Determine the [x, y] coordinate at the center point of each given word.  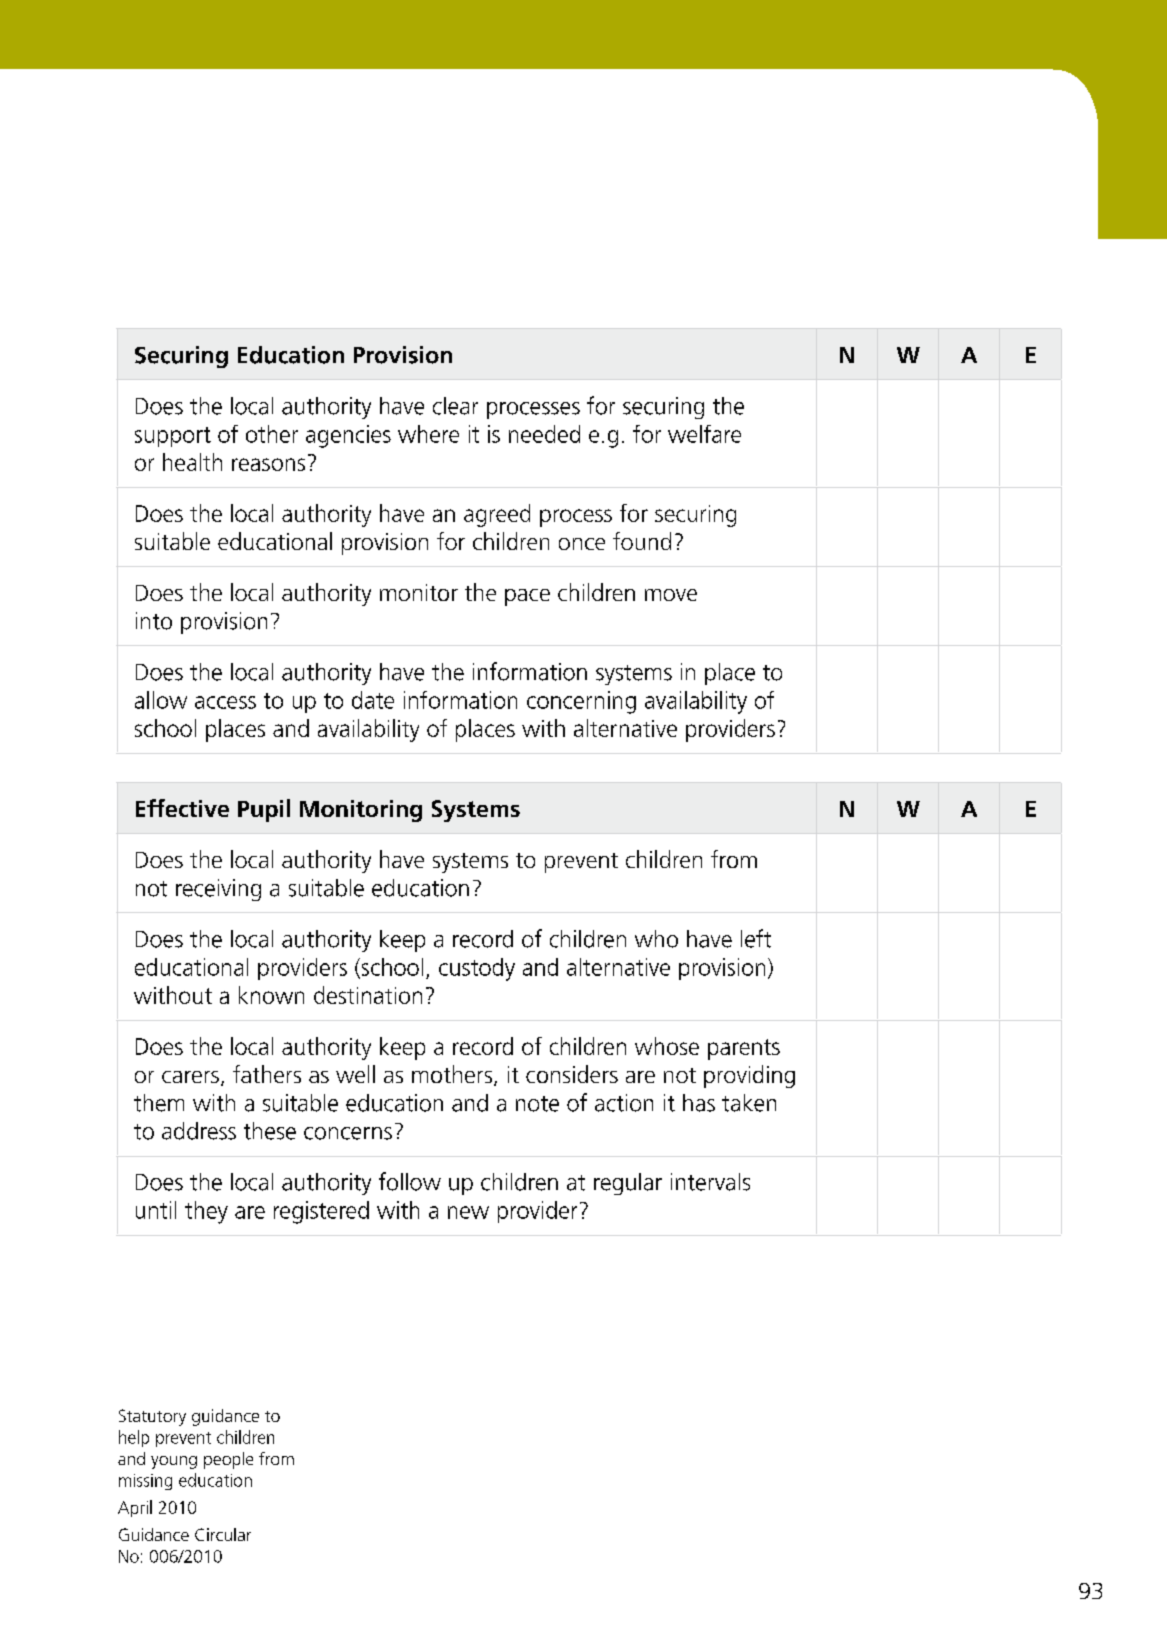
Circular [223, 1534]
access [225, 702]
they [206, 1212]
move [671, 595]
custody [477, 969]
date [373, 700]
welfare [704, 434]
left [756, 938]
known [271, 995]
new [468, 1212]
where [428, 434]
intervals [710, 1182]
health [192, 462]
